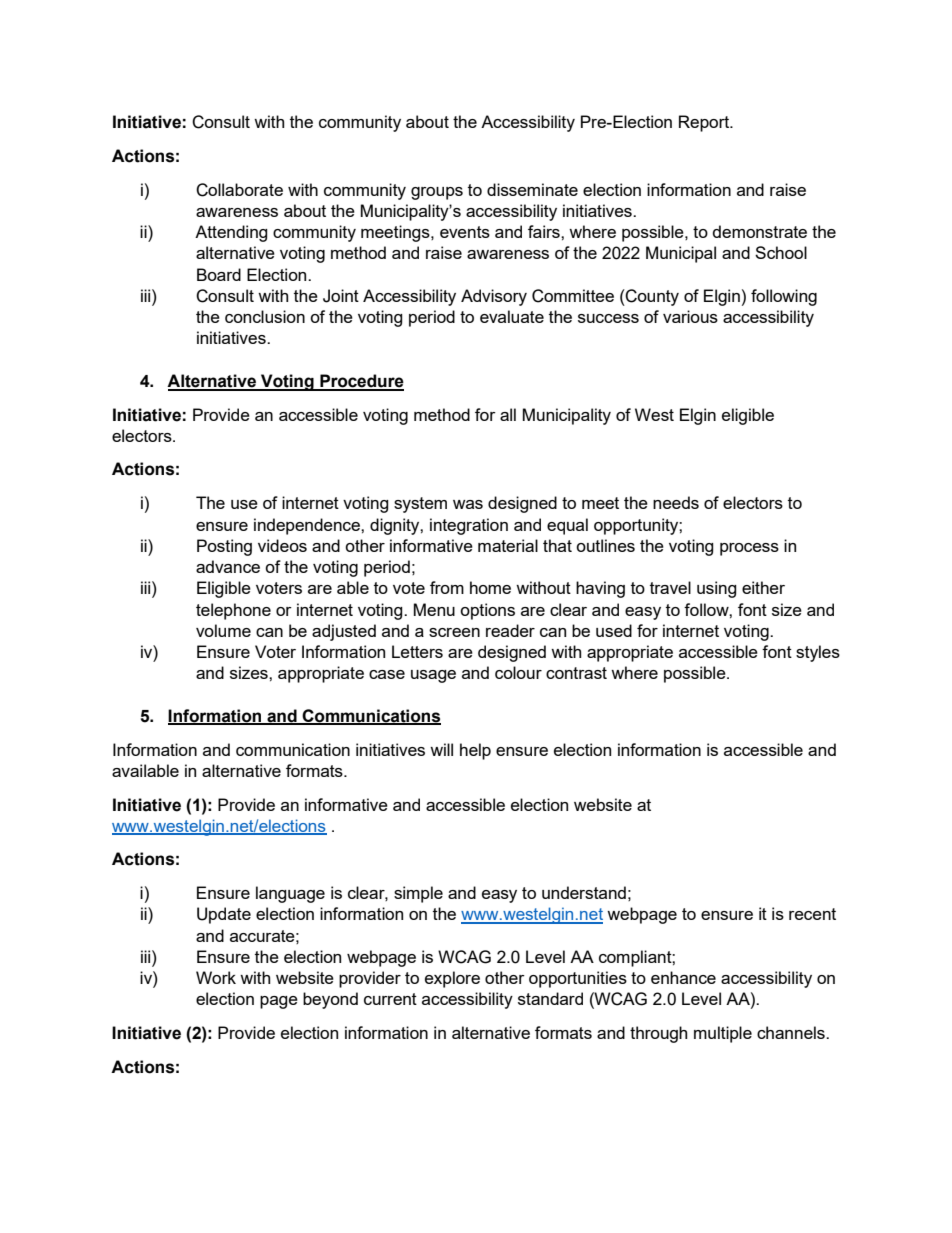 The image size is (952, 1233). I want to click on beyond, so click(330, 1000).
